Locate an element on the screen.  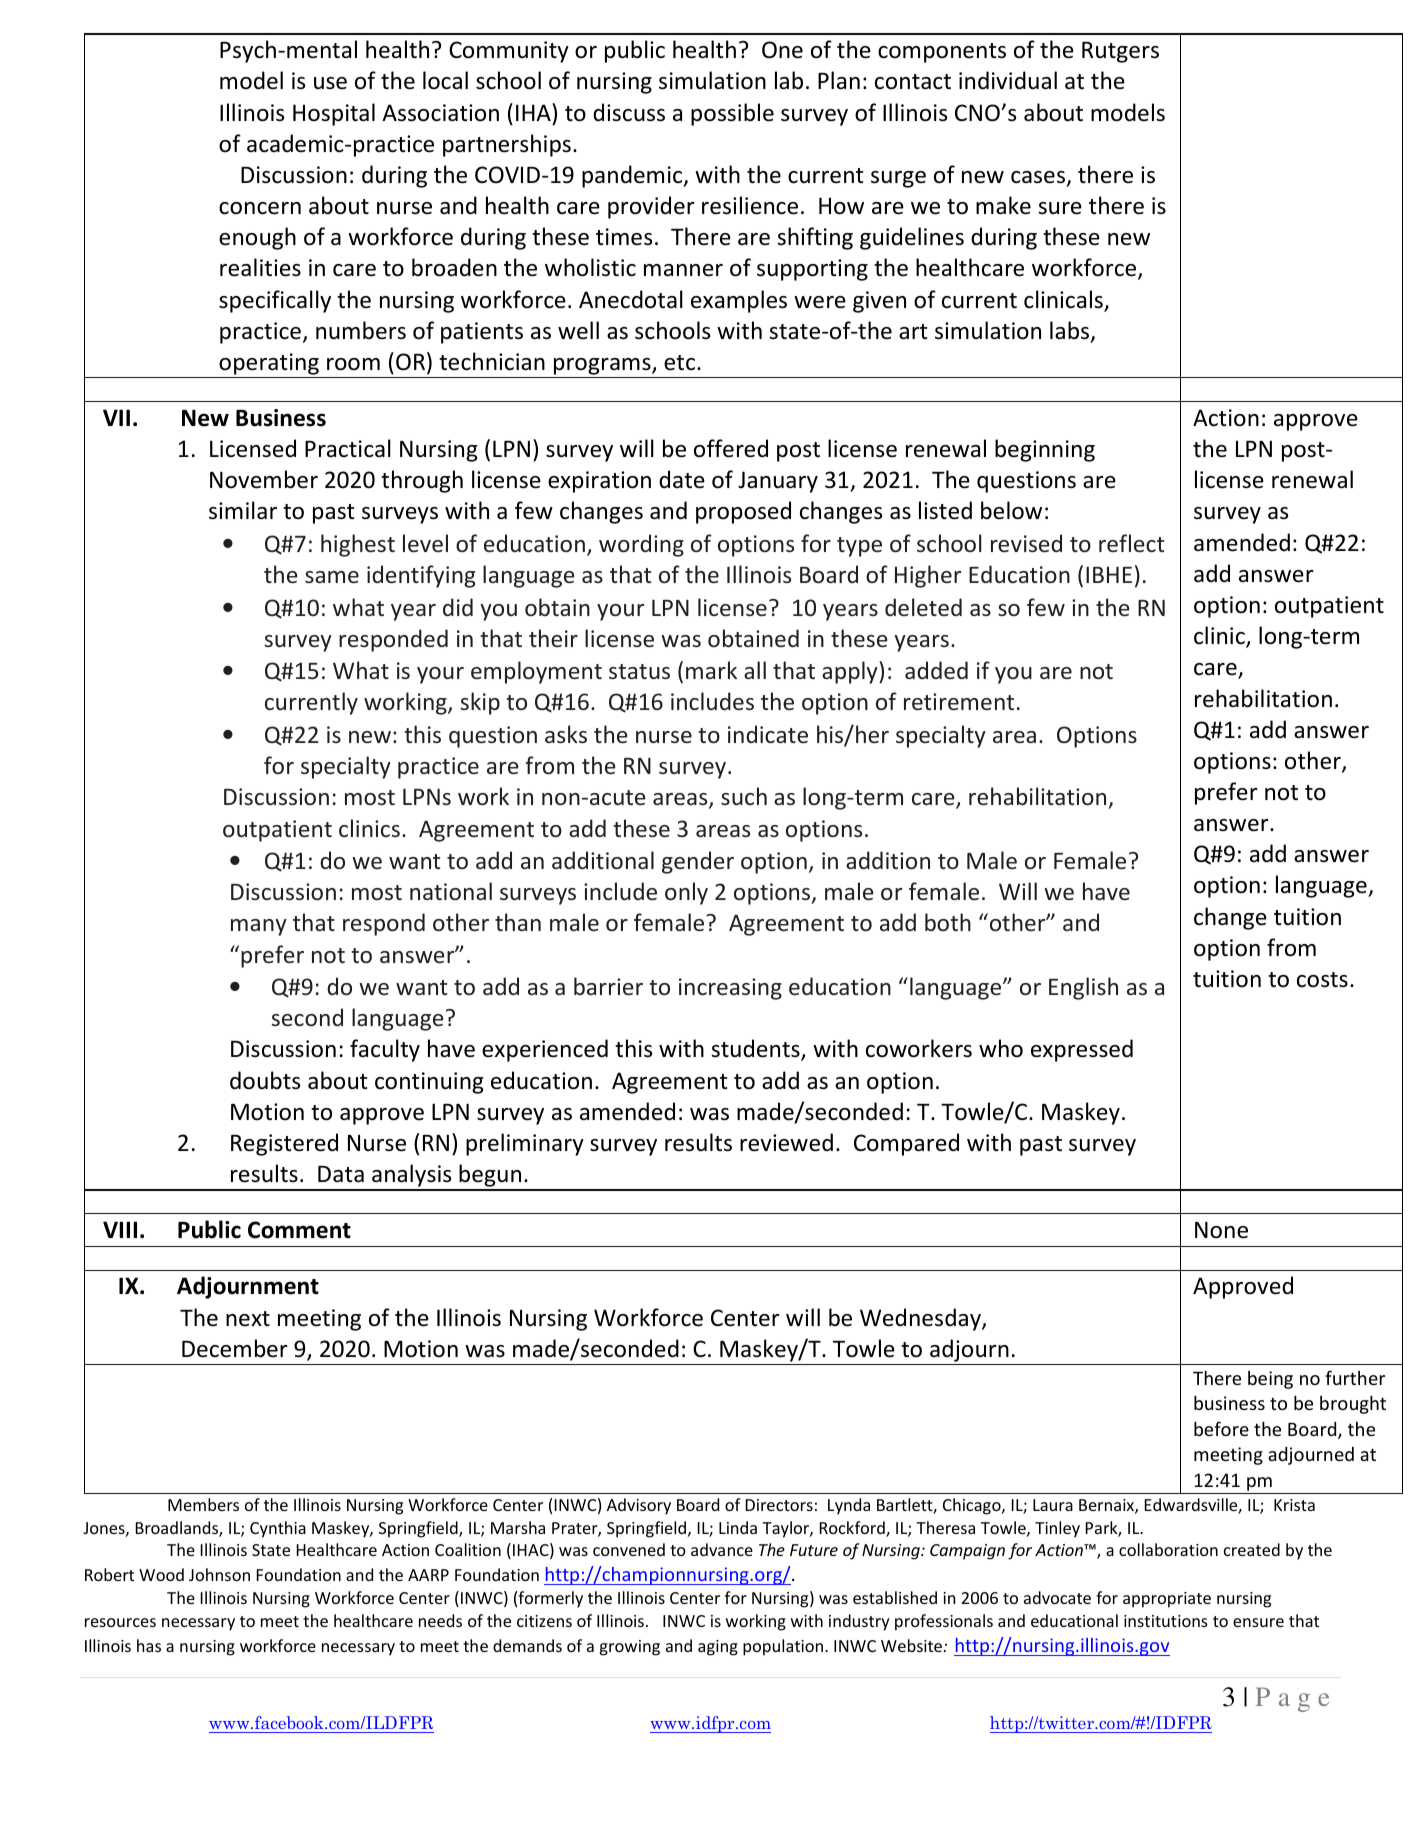
gender is located at coordinates (698, 862).
